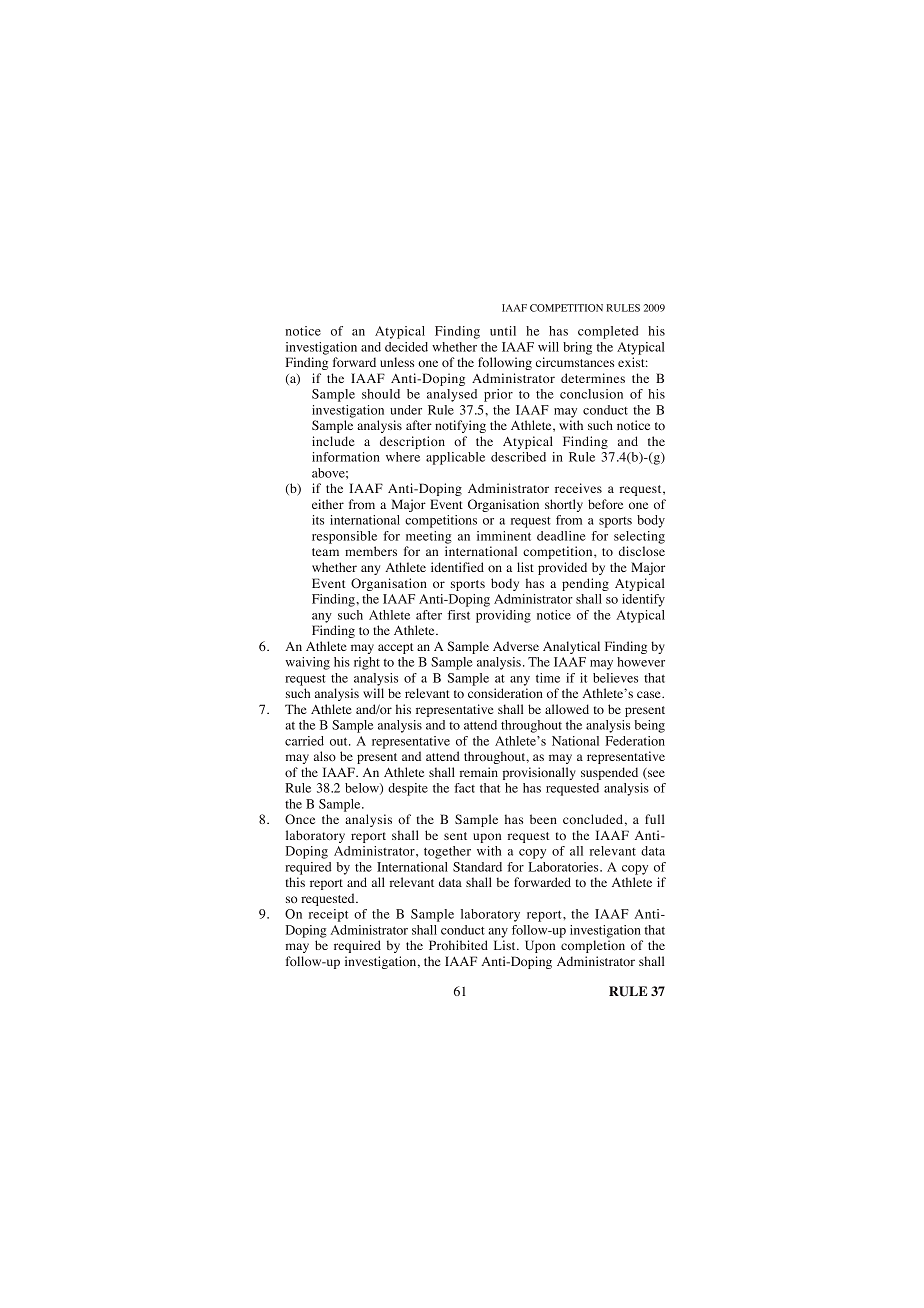 This screenshot has width=924, height=1308. I want to click on Prohibited, so click(458, 945).
